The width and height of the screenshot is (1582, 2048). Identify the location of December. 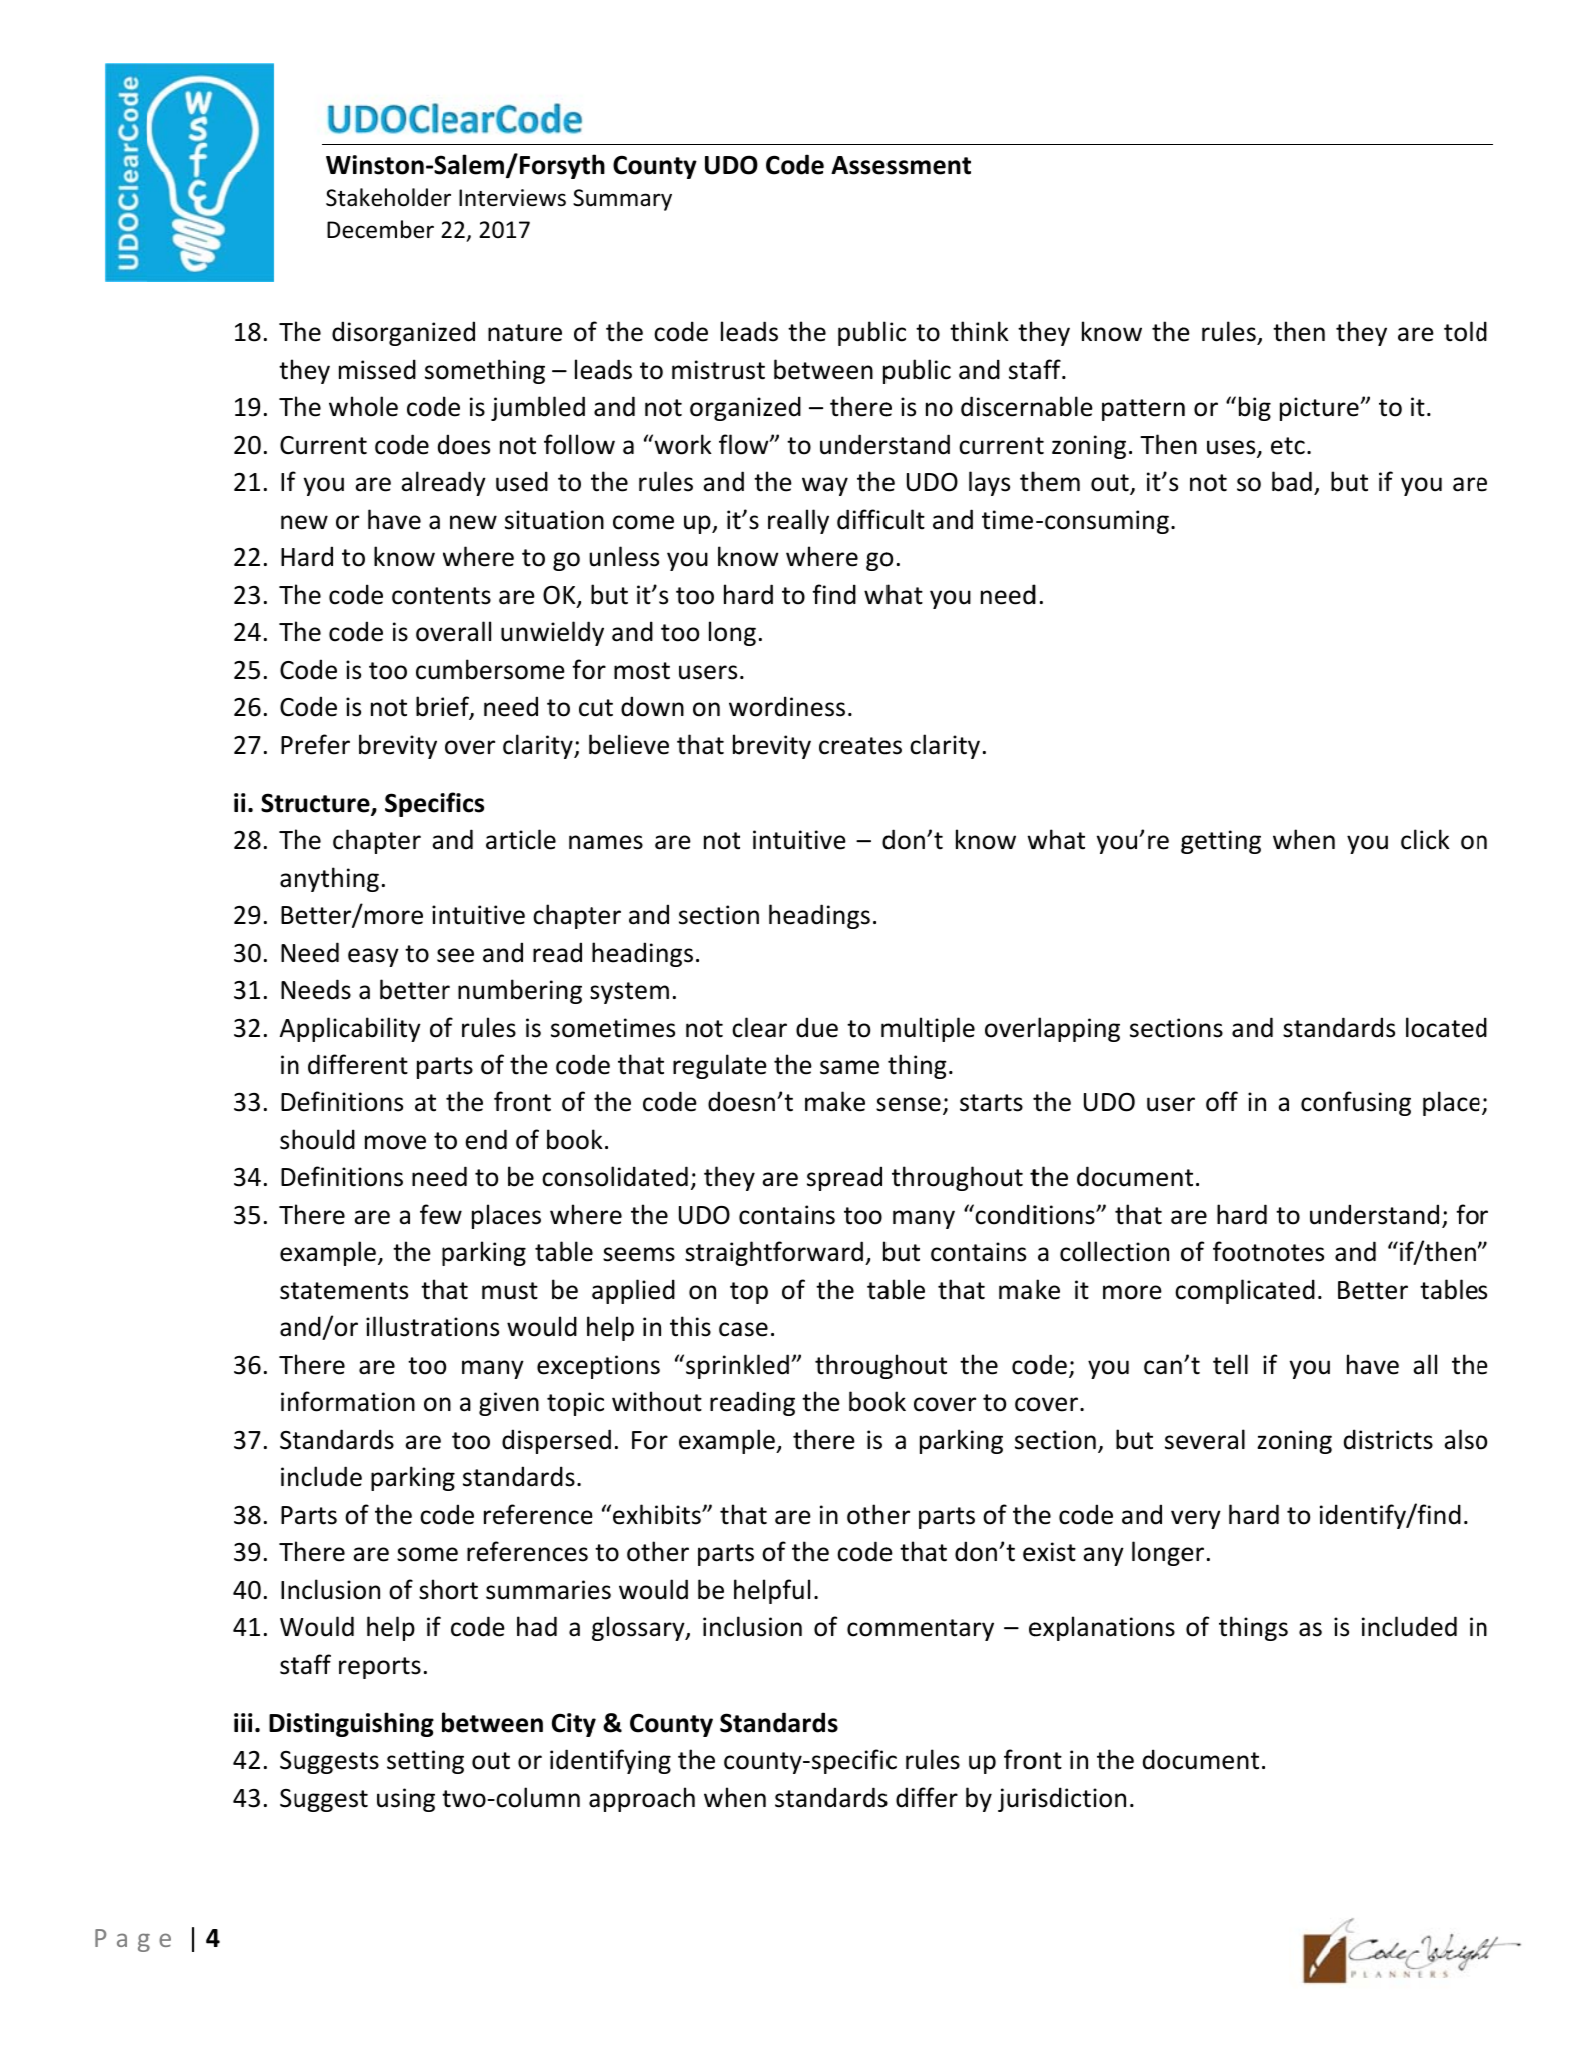
(380, 229).
